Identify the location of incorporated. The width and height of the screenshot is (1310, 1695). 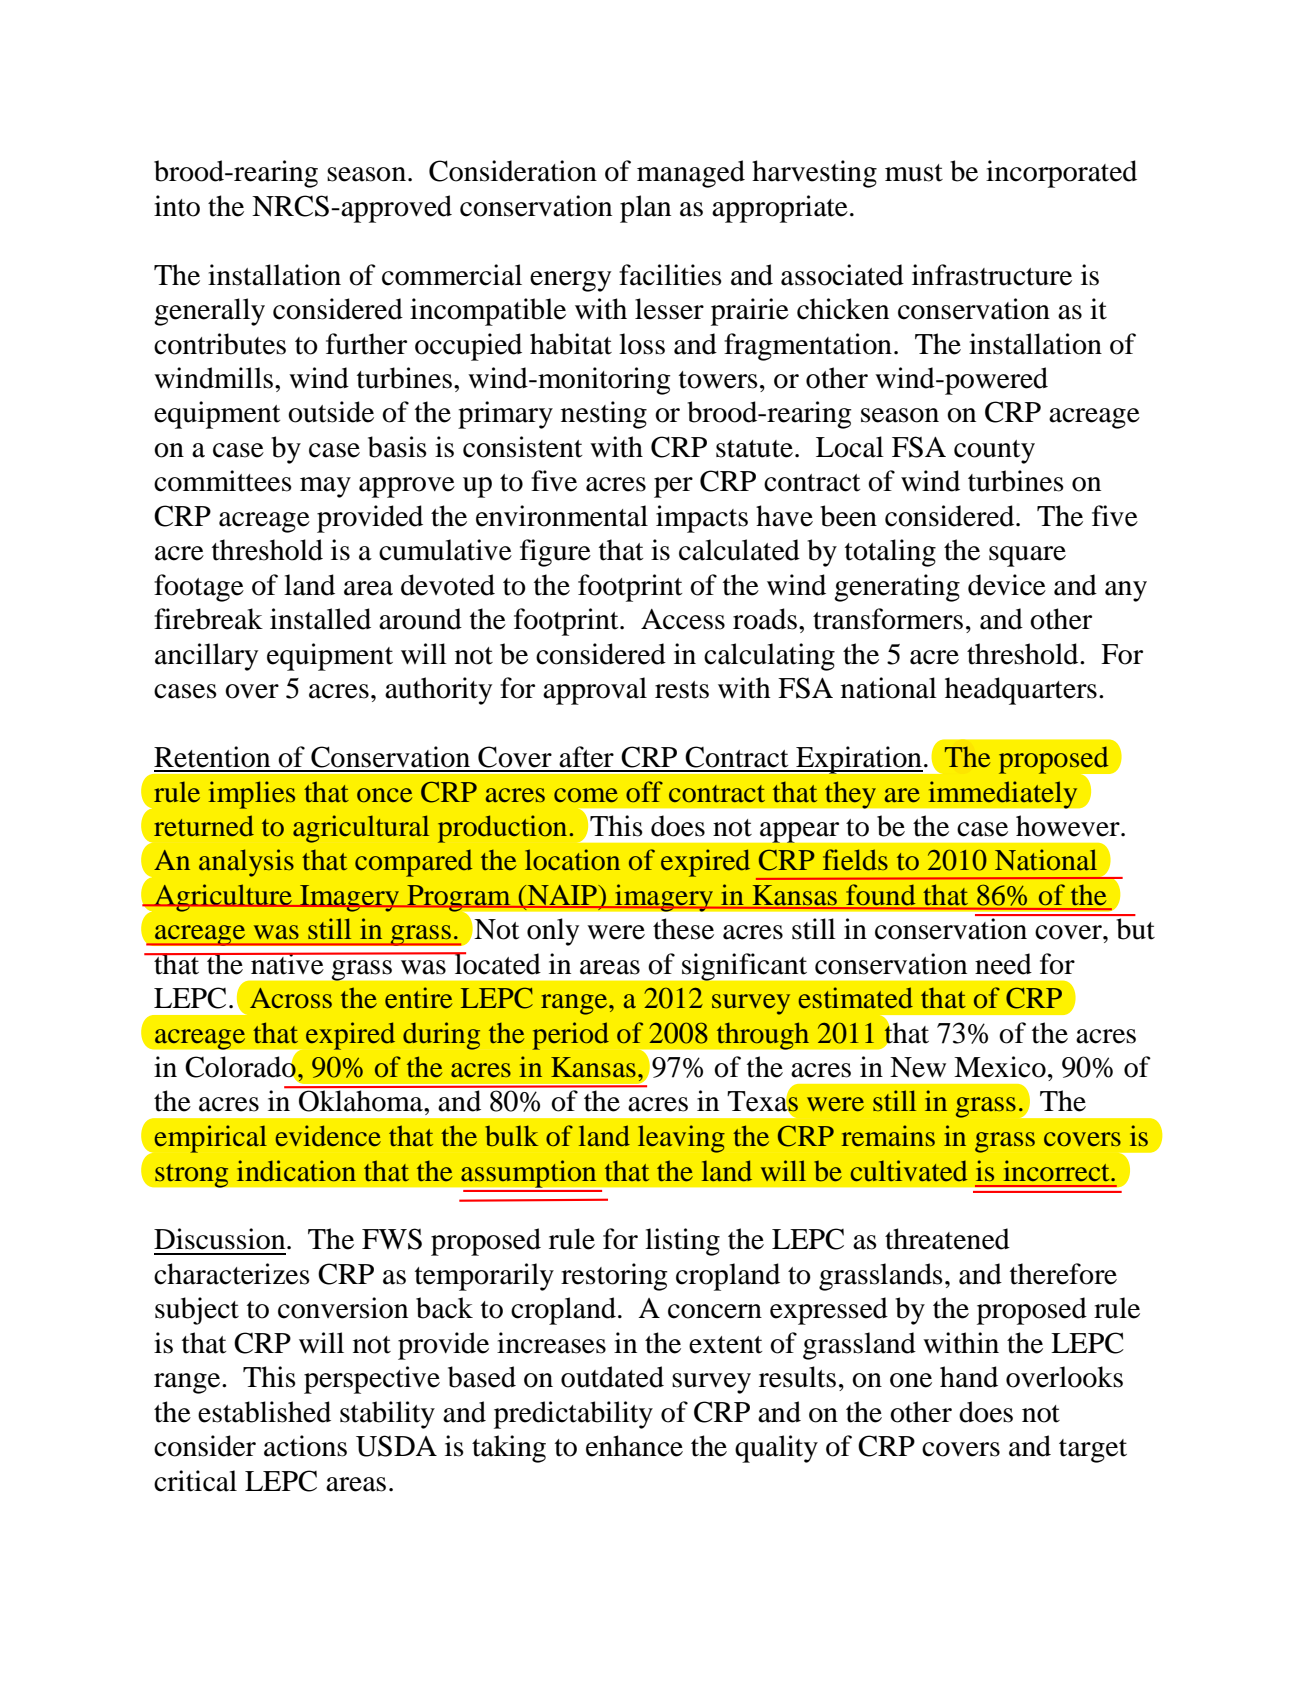
(1061, 174).
